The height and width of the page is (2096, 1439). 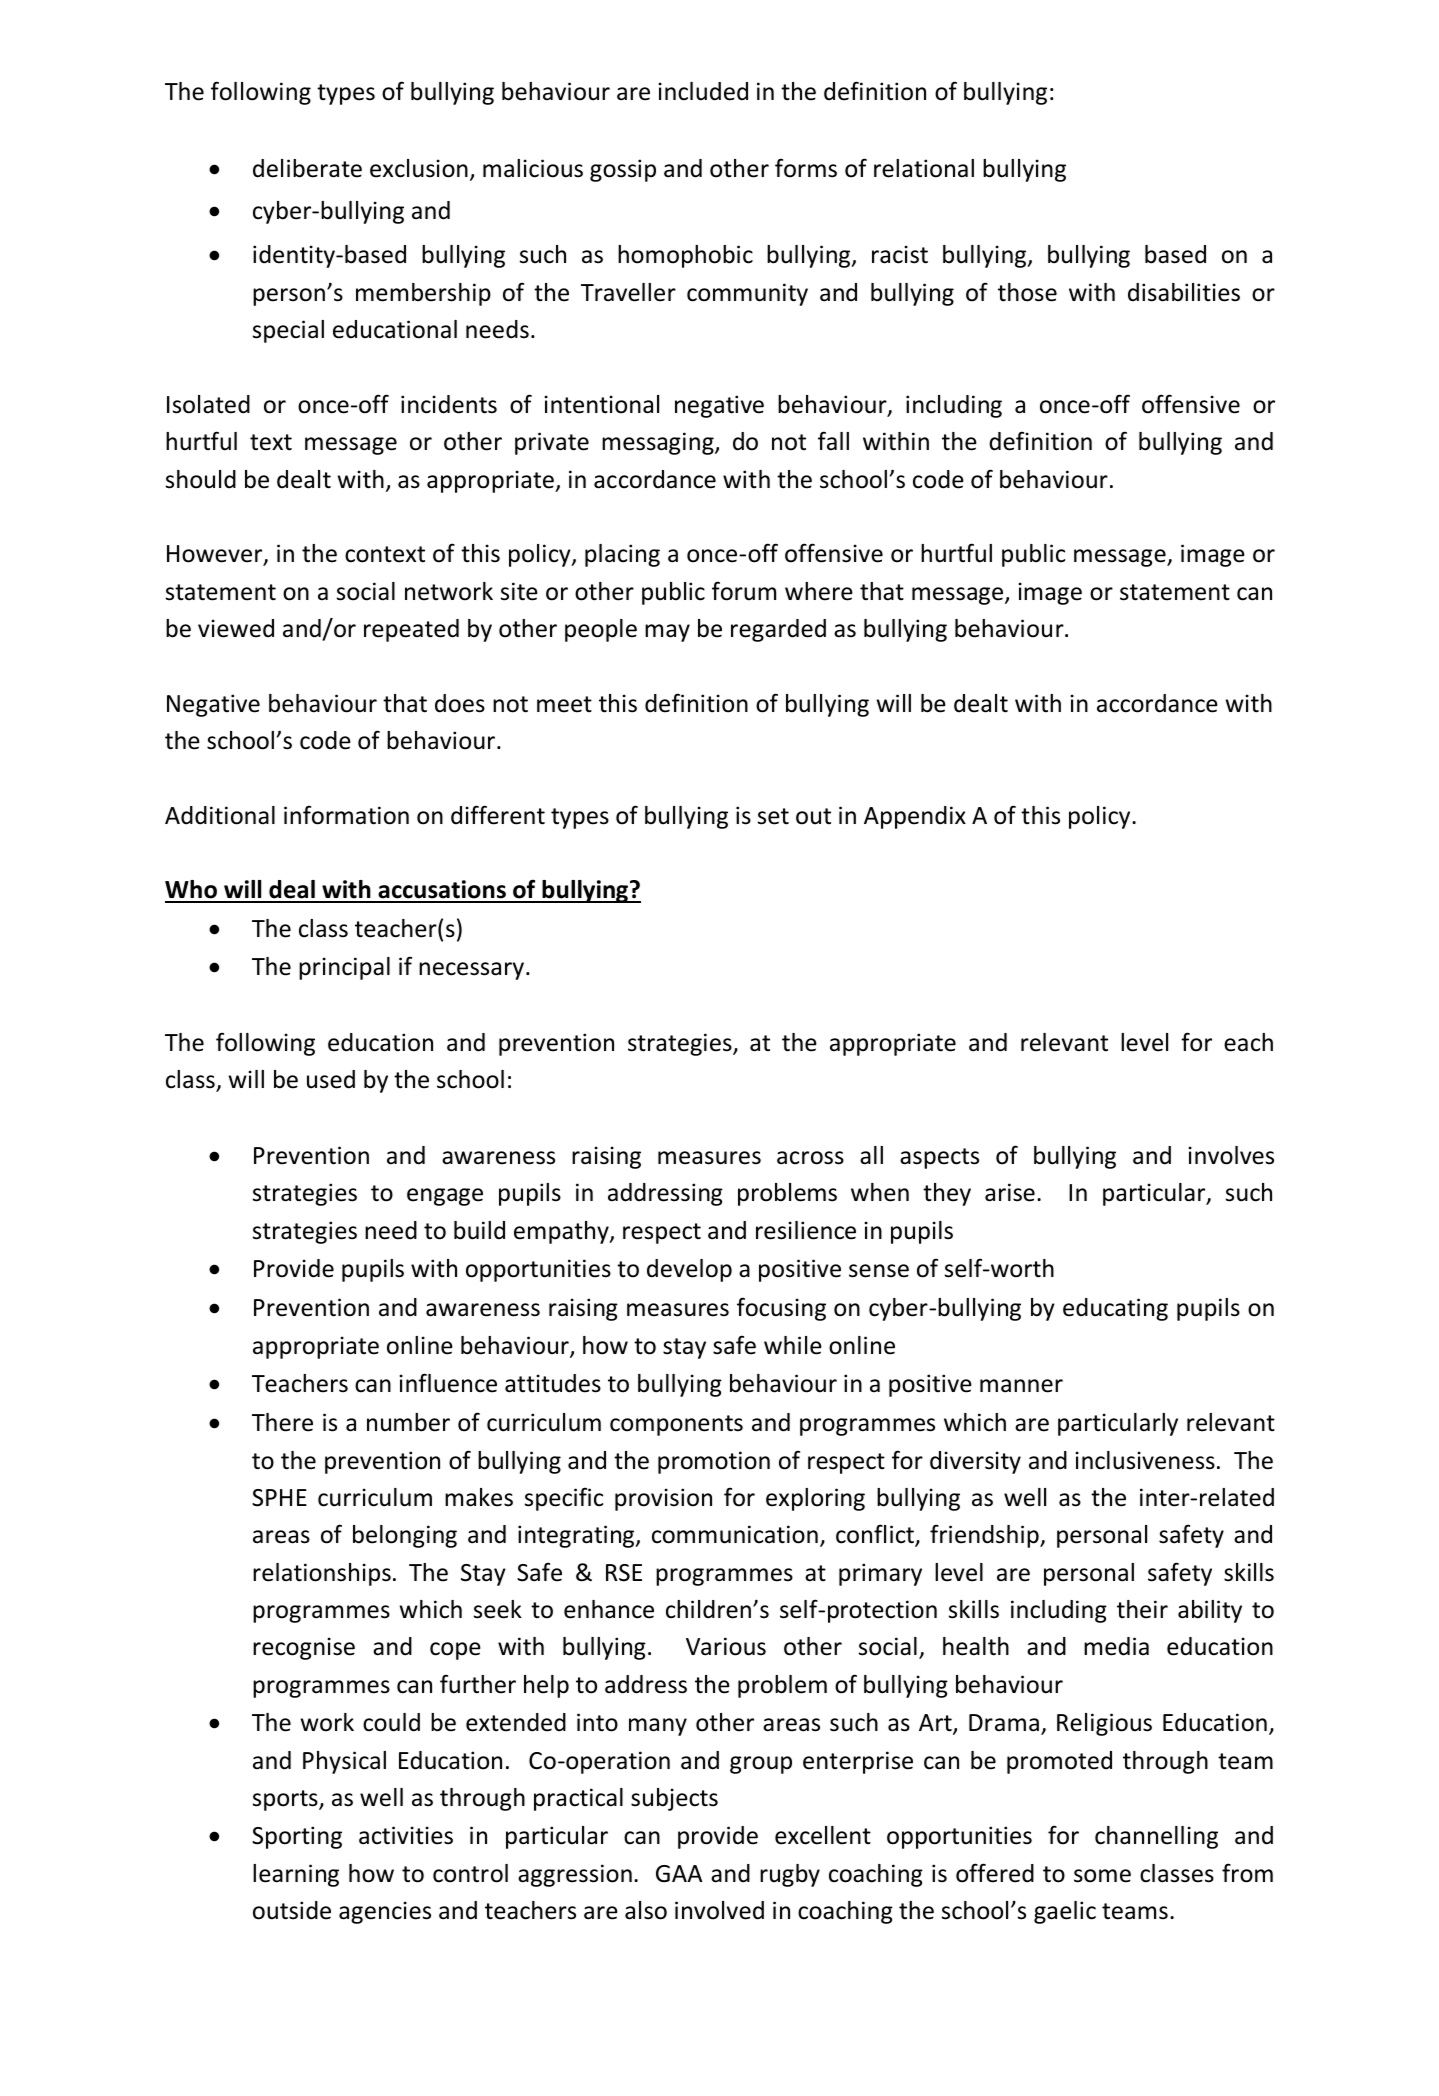 What do you see at coordinates (296, 1875) in the page?
I see `learning` at bounding box center [296, 1875].
